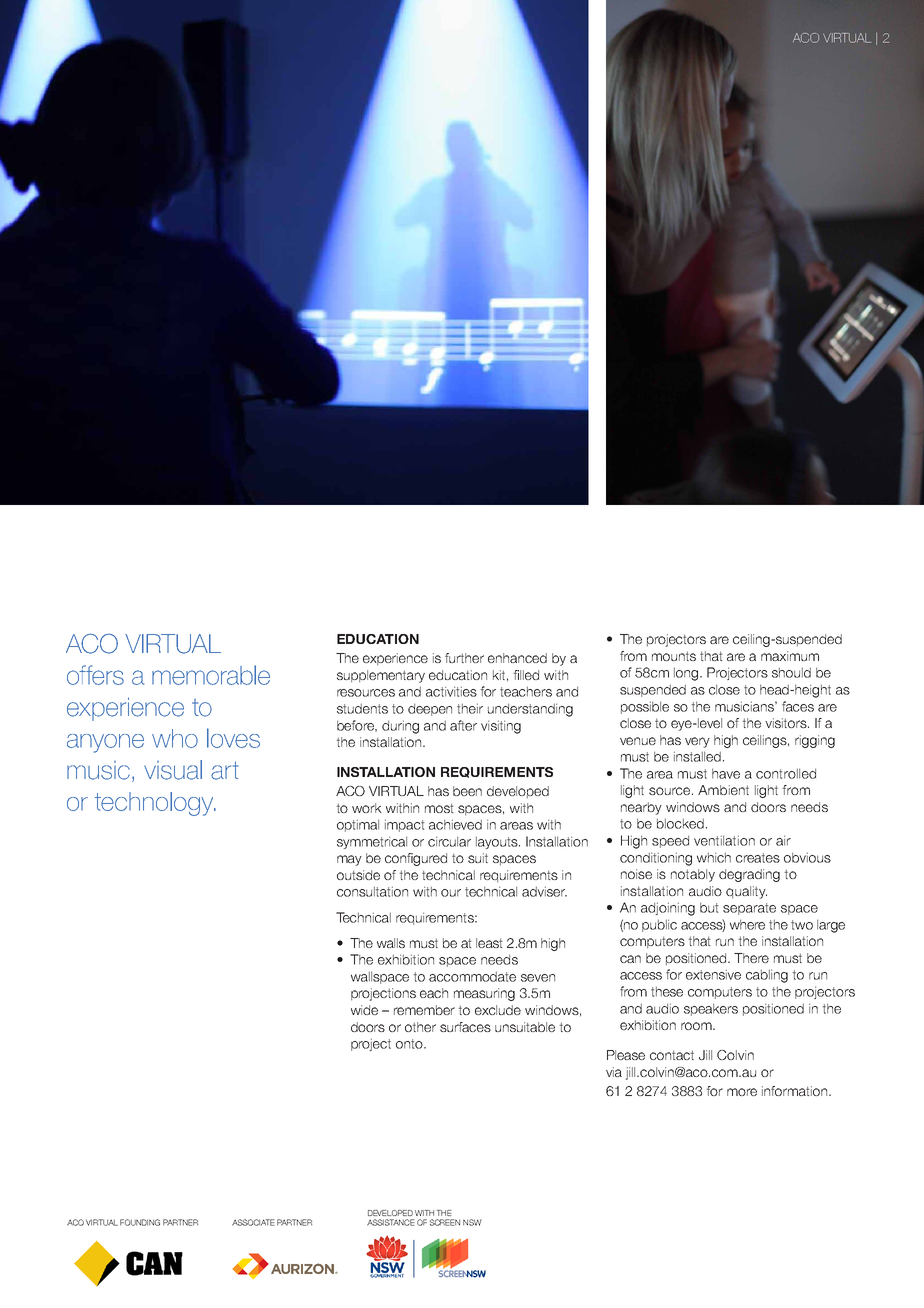  I want to click on circular, so click(449, 841).
